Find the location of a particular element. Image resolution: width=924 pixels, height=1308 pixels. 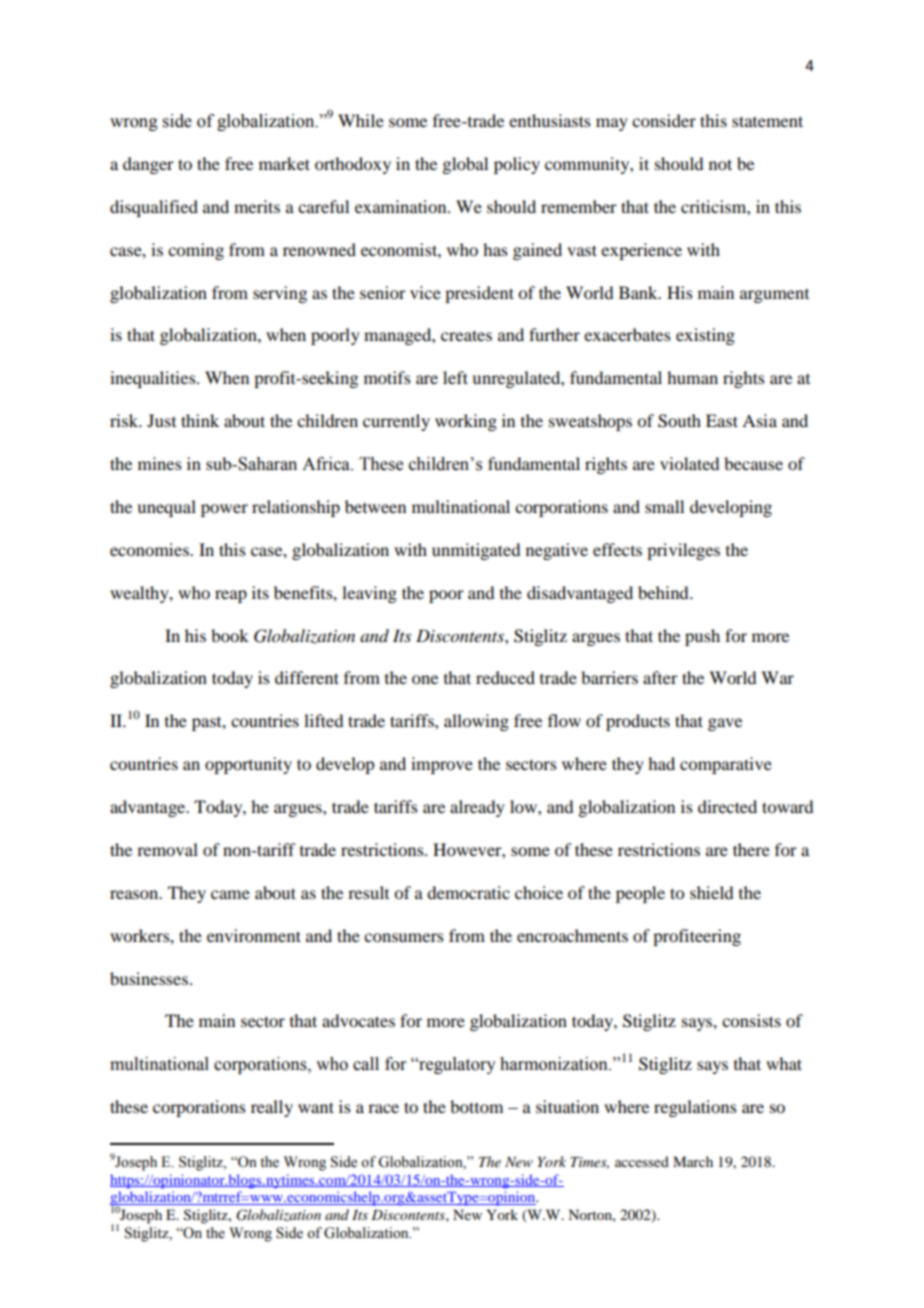

shield is located at coordinates (711, 892).
